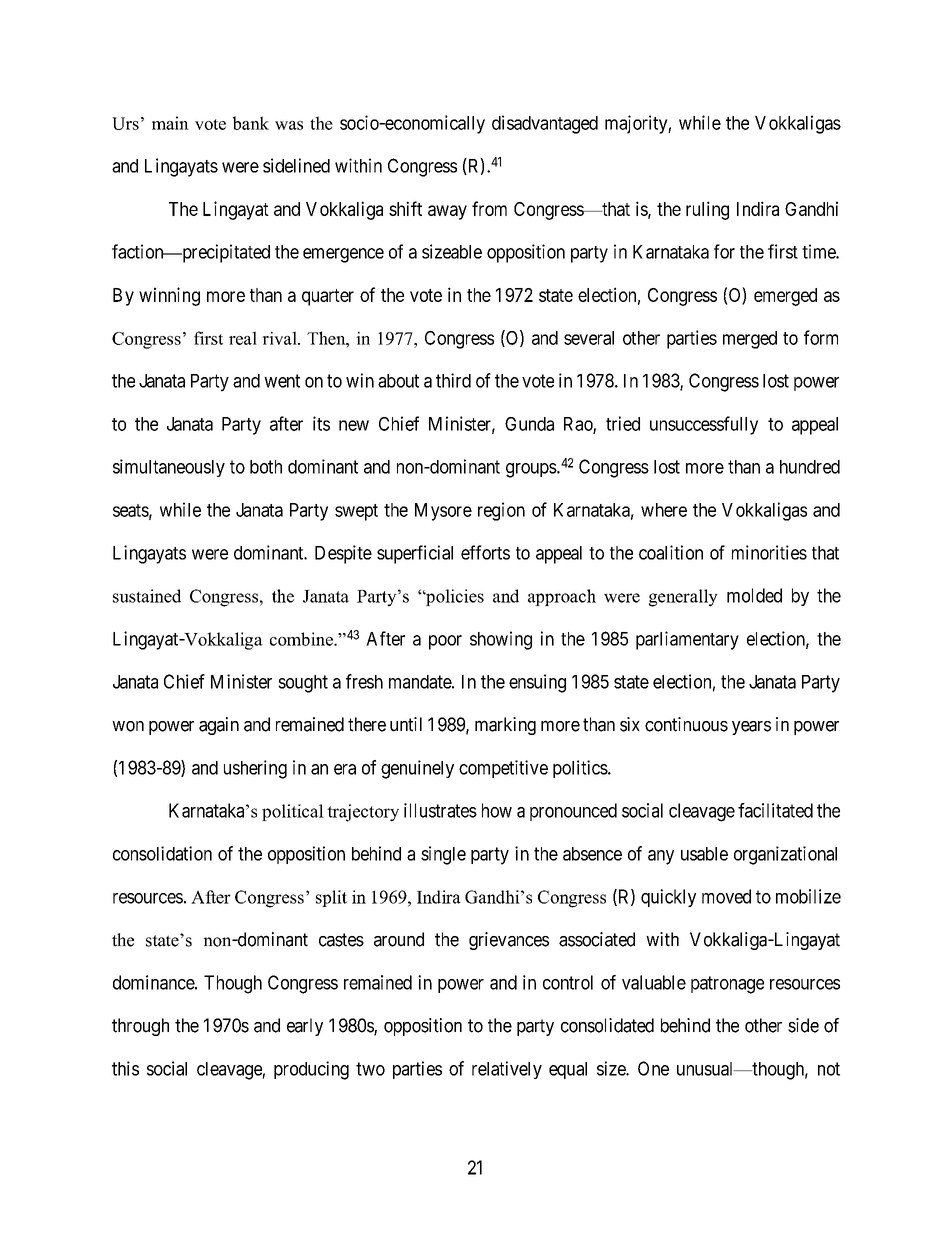  What do you see at coordinates (751, 728) in the screenshot?
I see `years` at bounding box center [751, 728].
